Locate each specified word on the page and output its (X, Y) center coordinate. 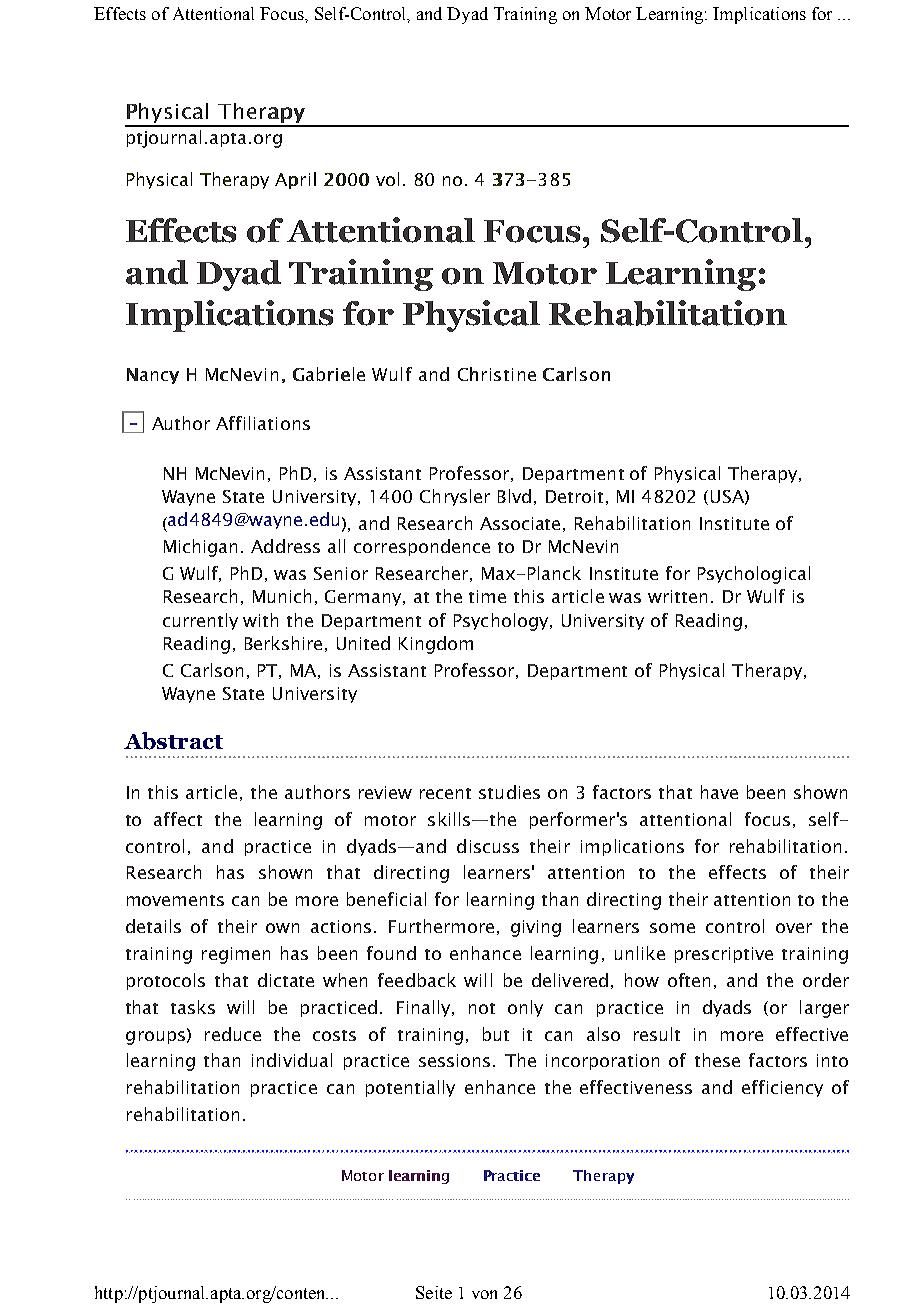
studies (509, 792)
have (719, 792)
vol (387, 179)
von (484, 1294)
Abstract (173, 741)
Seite (434, 1292)
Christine (497, 374)
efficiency (782, 1088)
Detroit (574, 496)
